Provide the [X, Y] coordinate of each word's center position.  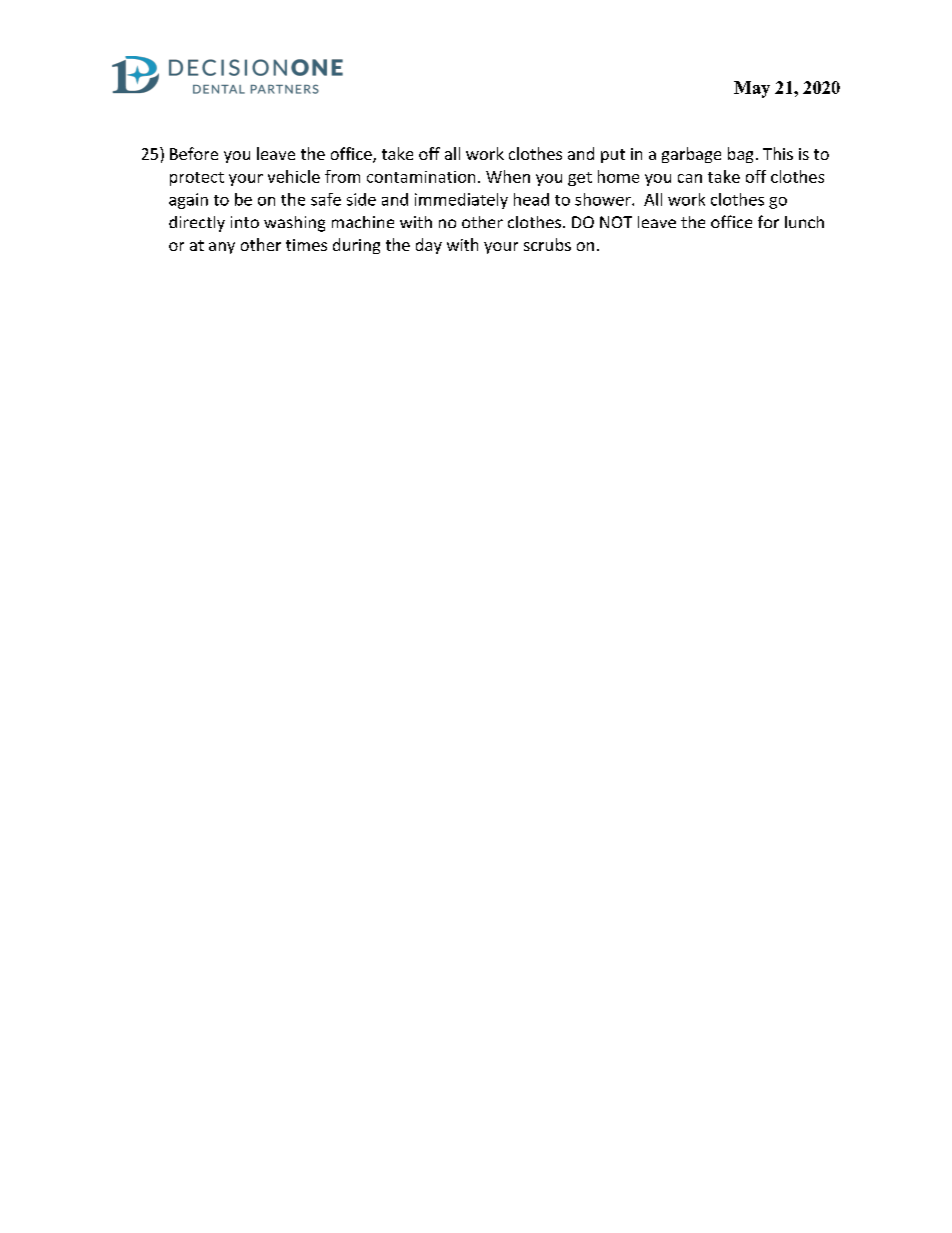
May [752, 89]
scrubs [547, 244]
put [613, 156]
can [690, 178]
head [531, 199]
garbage [691, 155]
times [306, 245]
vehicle [294, 176]
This [778, 153]
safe [326, 199]
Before [194, 153]
